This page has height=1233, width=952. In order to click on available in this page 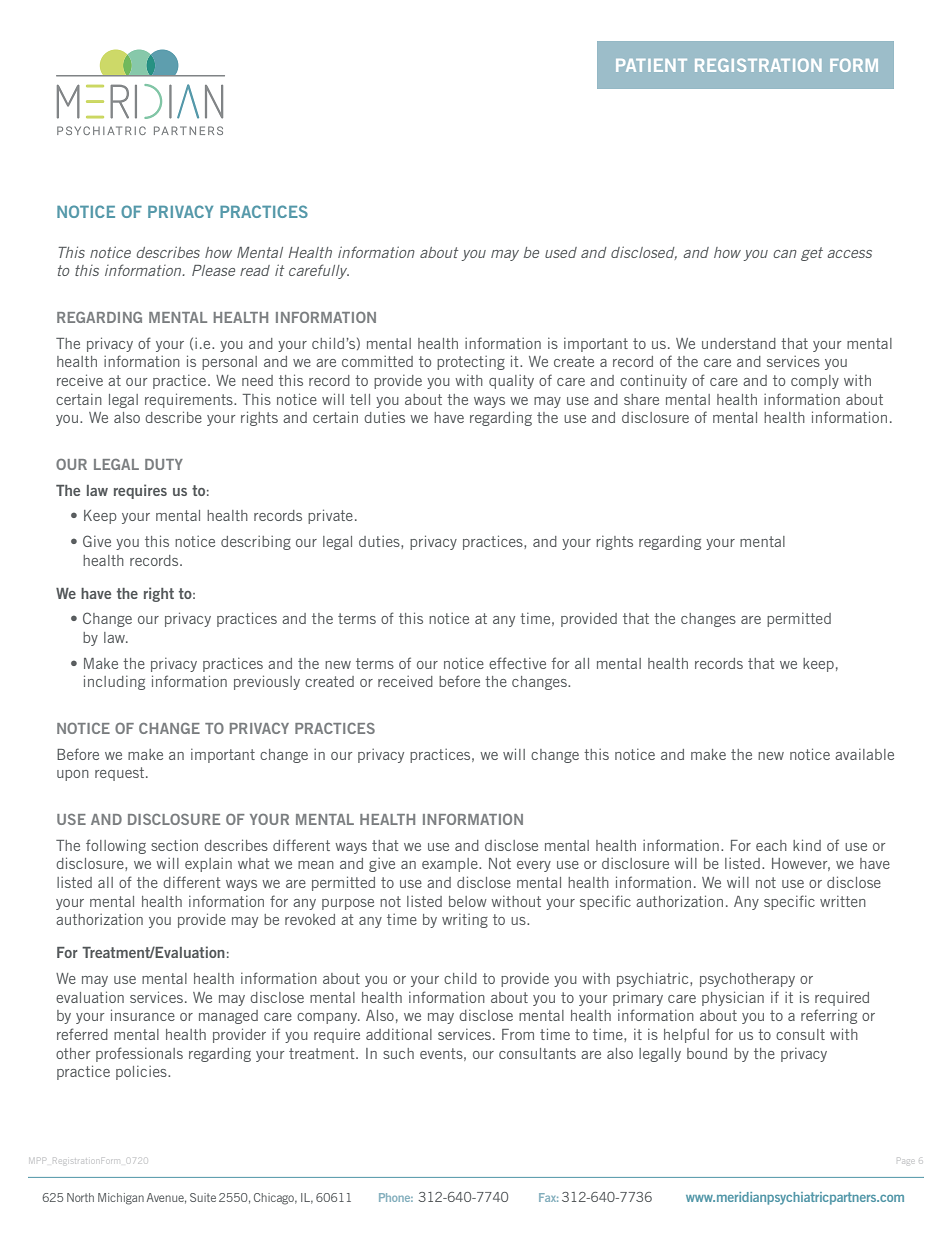, I will do `click(864, 754)`.
